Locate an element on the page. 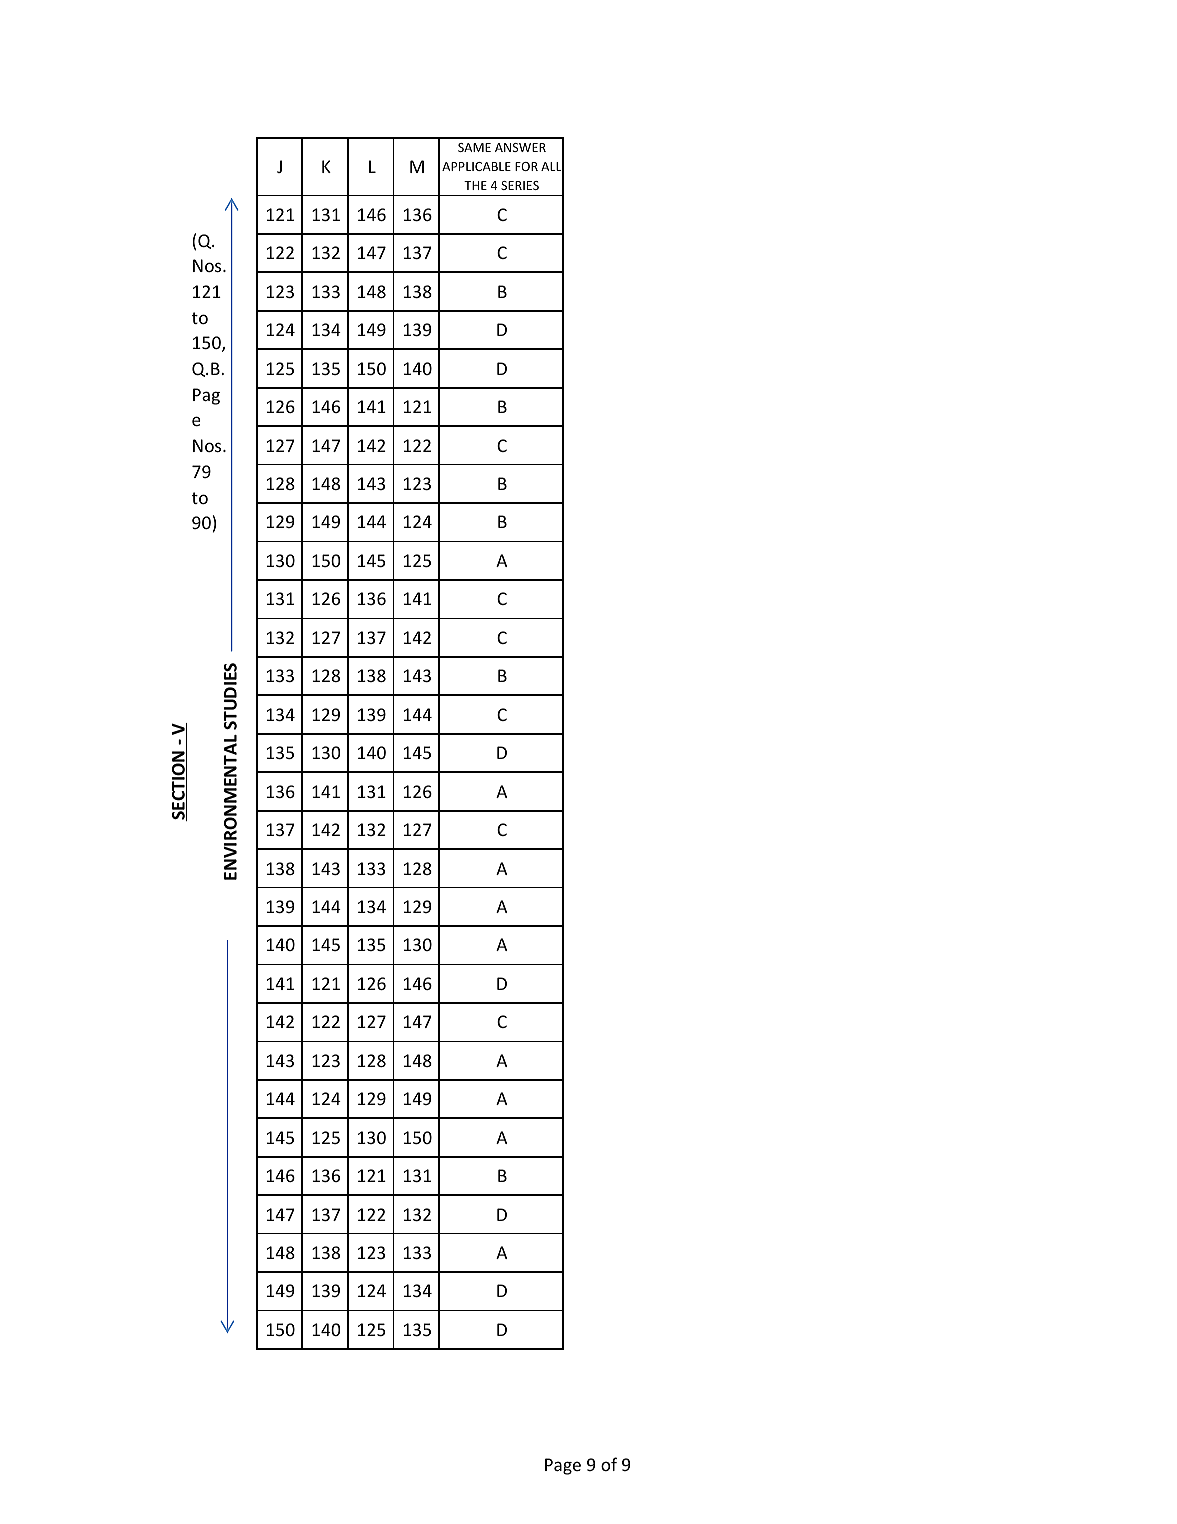 Image resolution: width=1177 pixels, height=1524 pixels. APPLICABLE is located at coordinates (476, 166).
